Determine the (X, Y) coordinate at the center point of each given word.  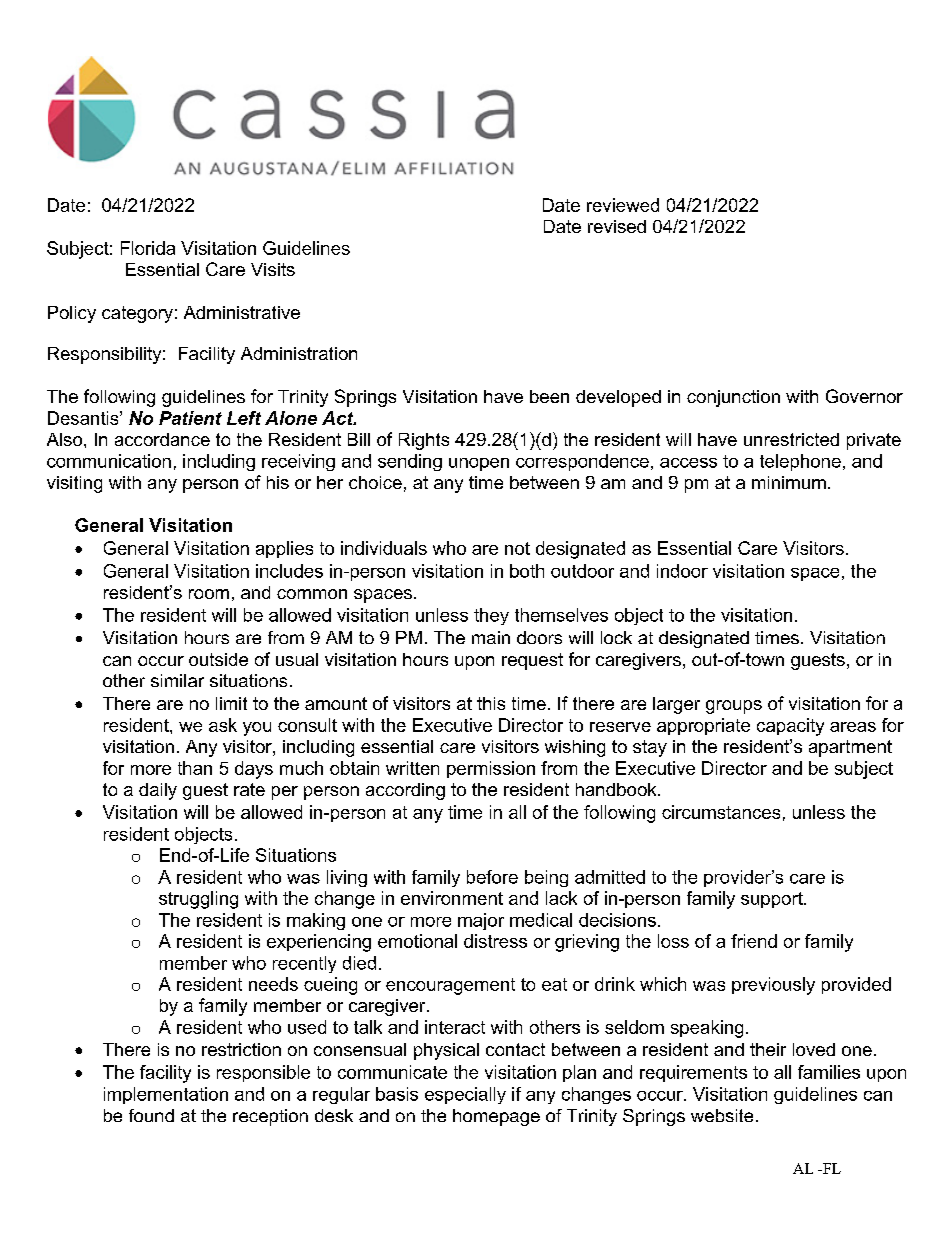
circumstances (721, 812)
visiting (74, 484)
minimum (789, 482)
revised (617, 226)
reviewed (623, 205)
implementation (166, 1095)
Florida (148, 248)
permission (491, 769)
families (829, 1072)
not (517, 548)
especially (465, 1095)
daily (158, 791)
